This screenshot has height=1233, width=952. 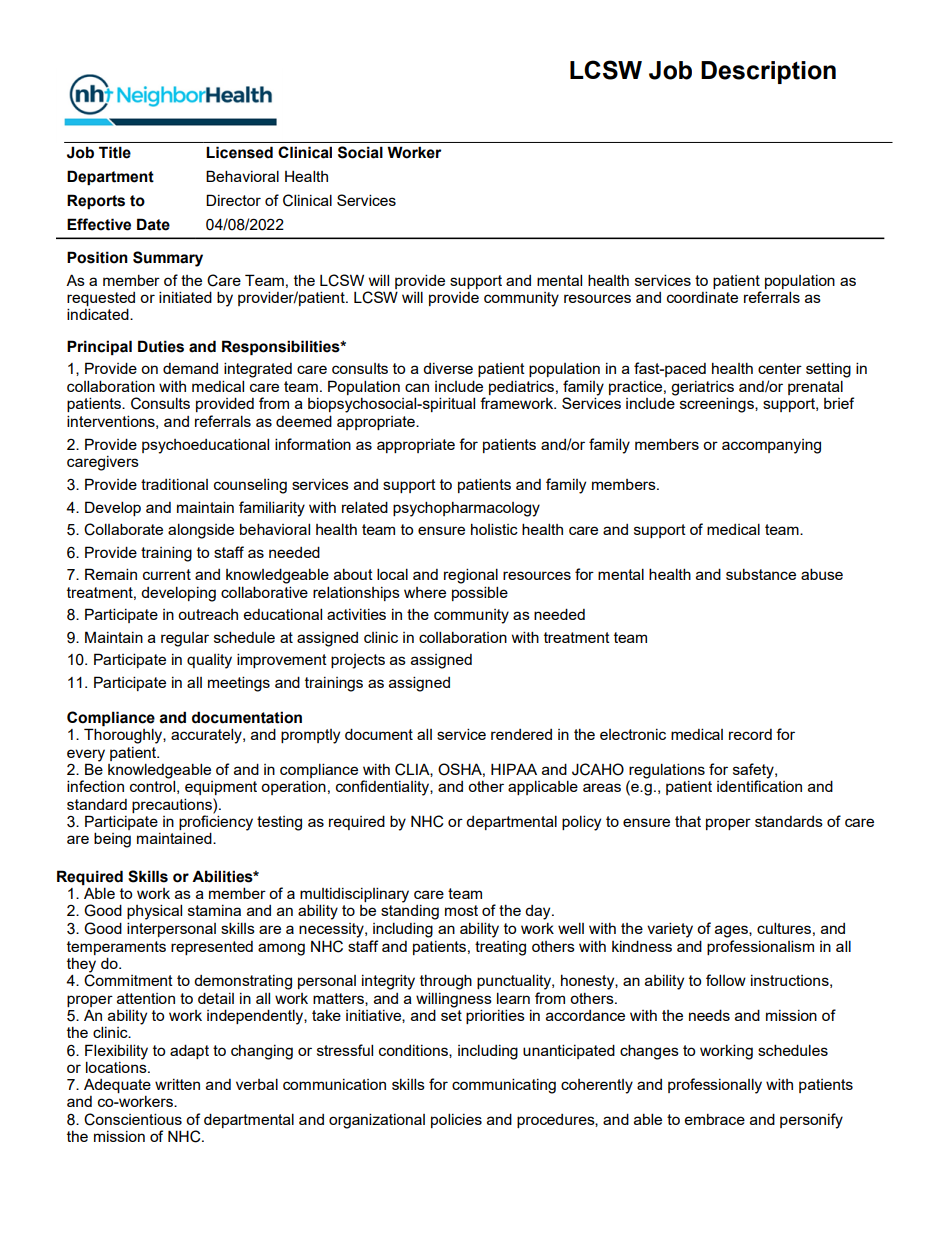 What do you see at coordinates (177, 1084) in the screenshot?
I see `written` at bounding box center [177, 1084].
